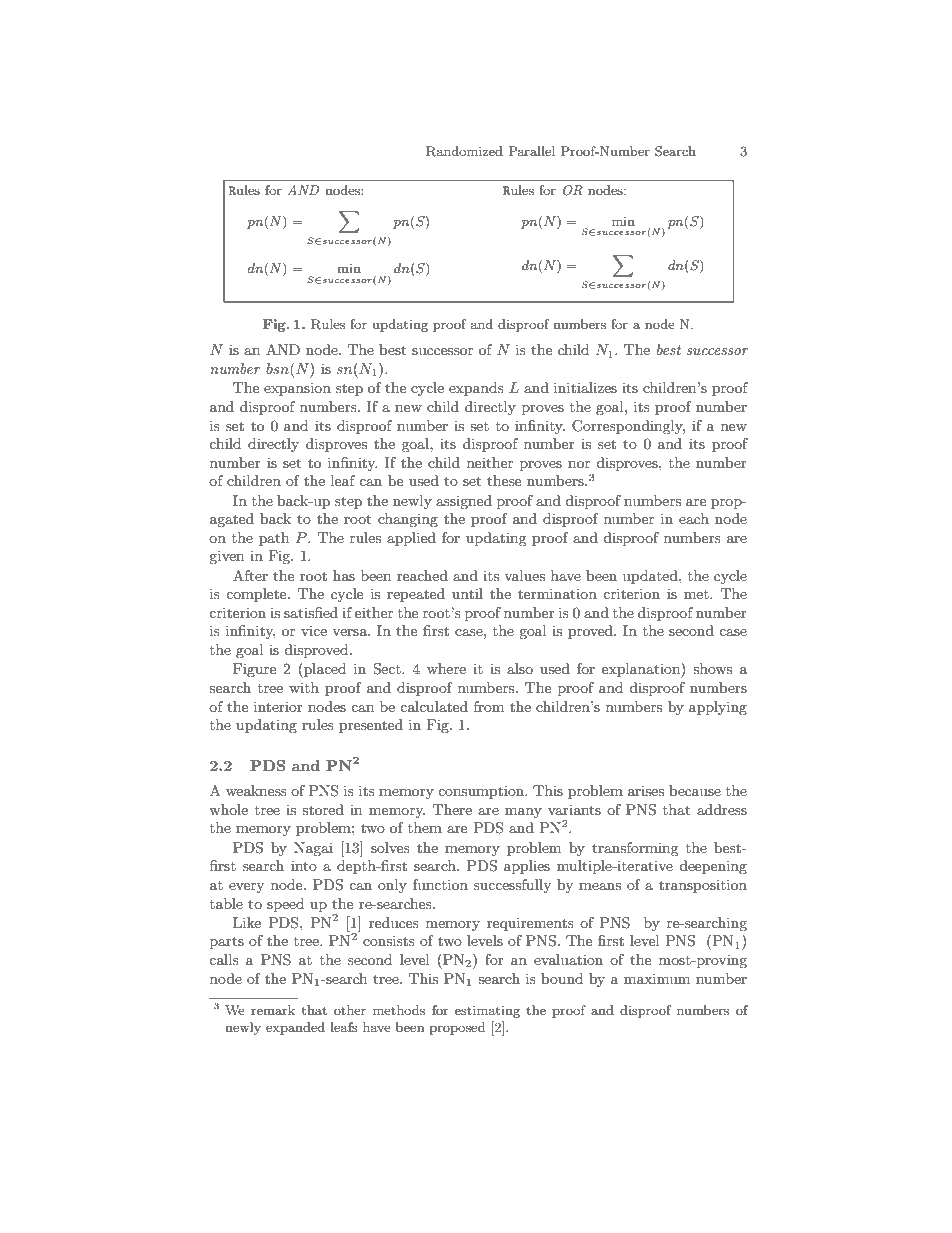 This page has width=952, height=1233. What do you see at coordinates (297, 389) in the page?
I see `expansion` at bounding box center [297, 389].
